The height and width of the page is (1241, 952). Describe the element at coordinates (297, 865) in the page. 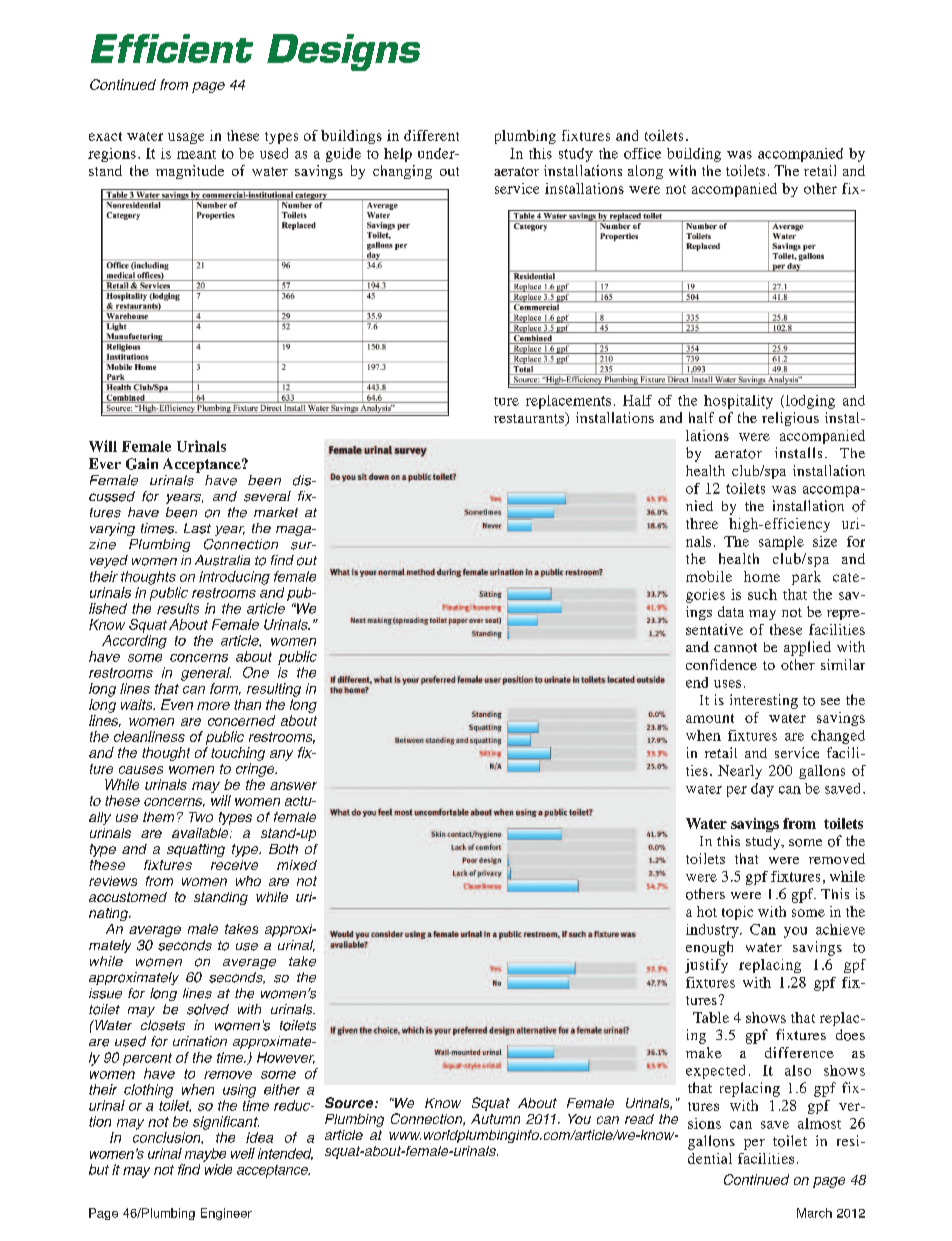

I see `mixed` at that location.
